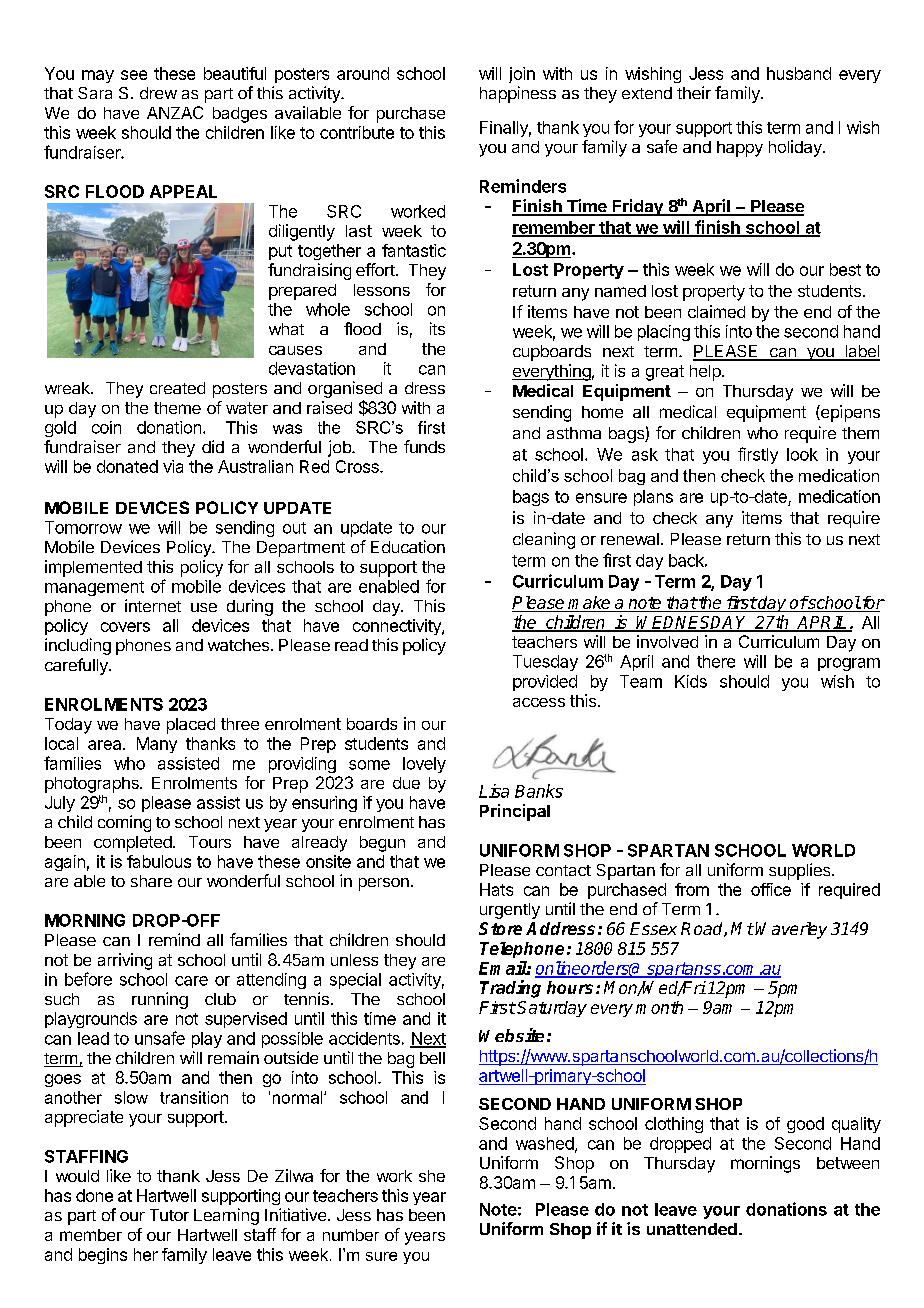  Describe the element at coordinates (659, 1007) in the screenshot. I see `month` at that location.
